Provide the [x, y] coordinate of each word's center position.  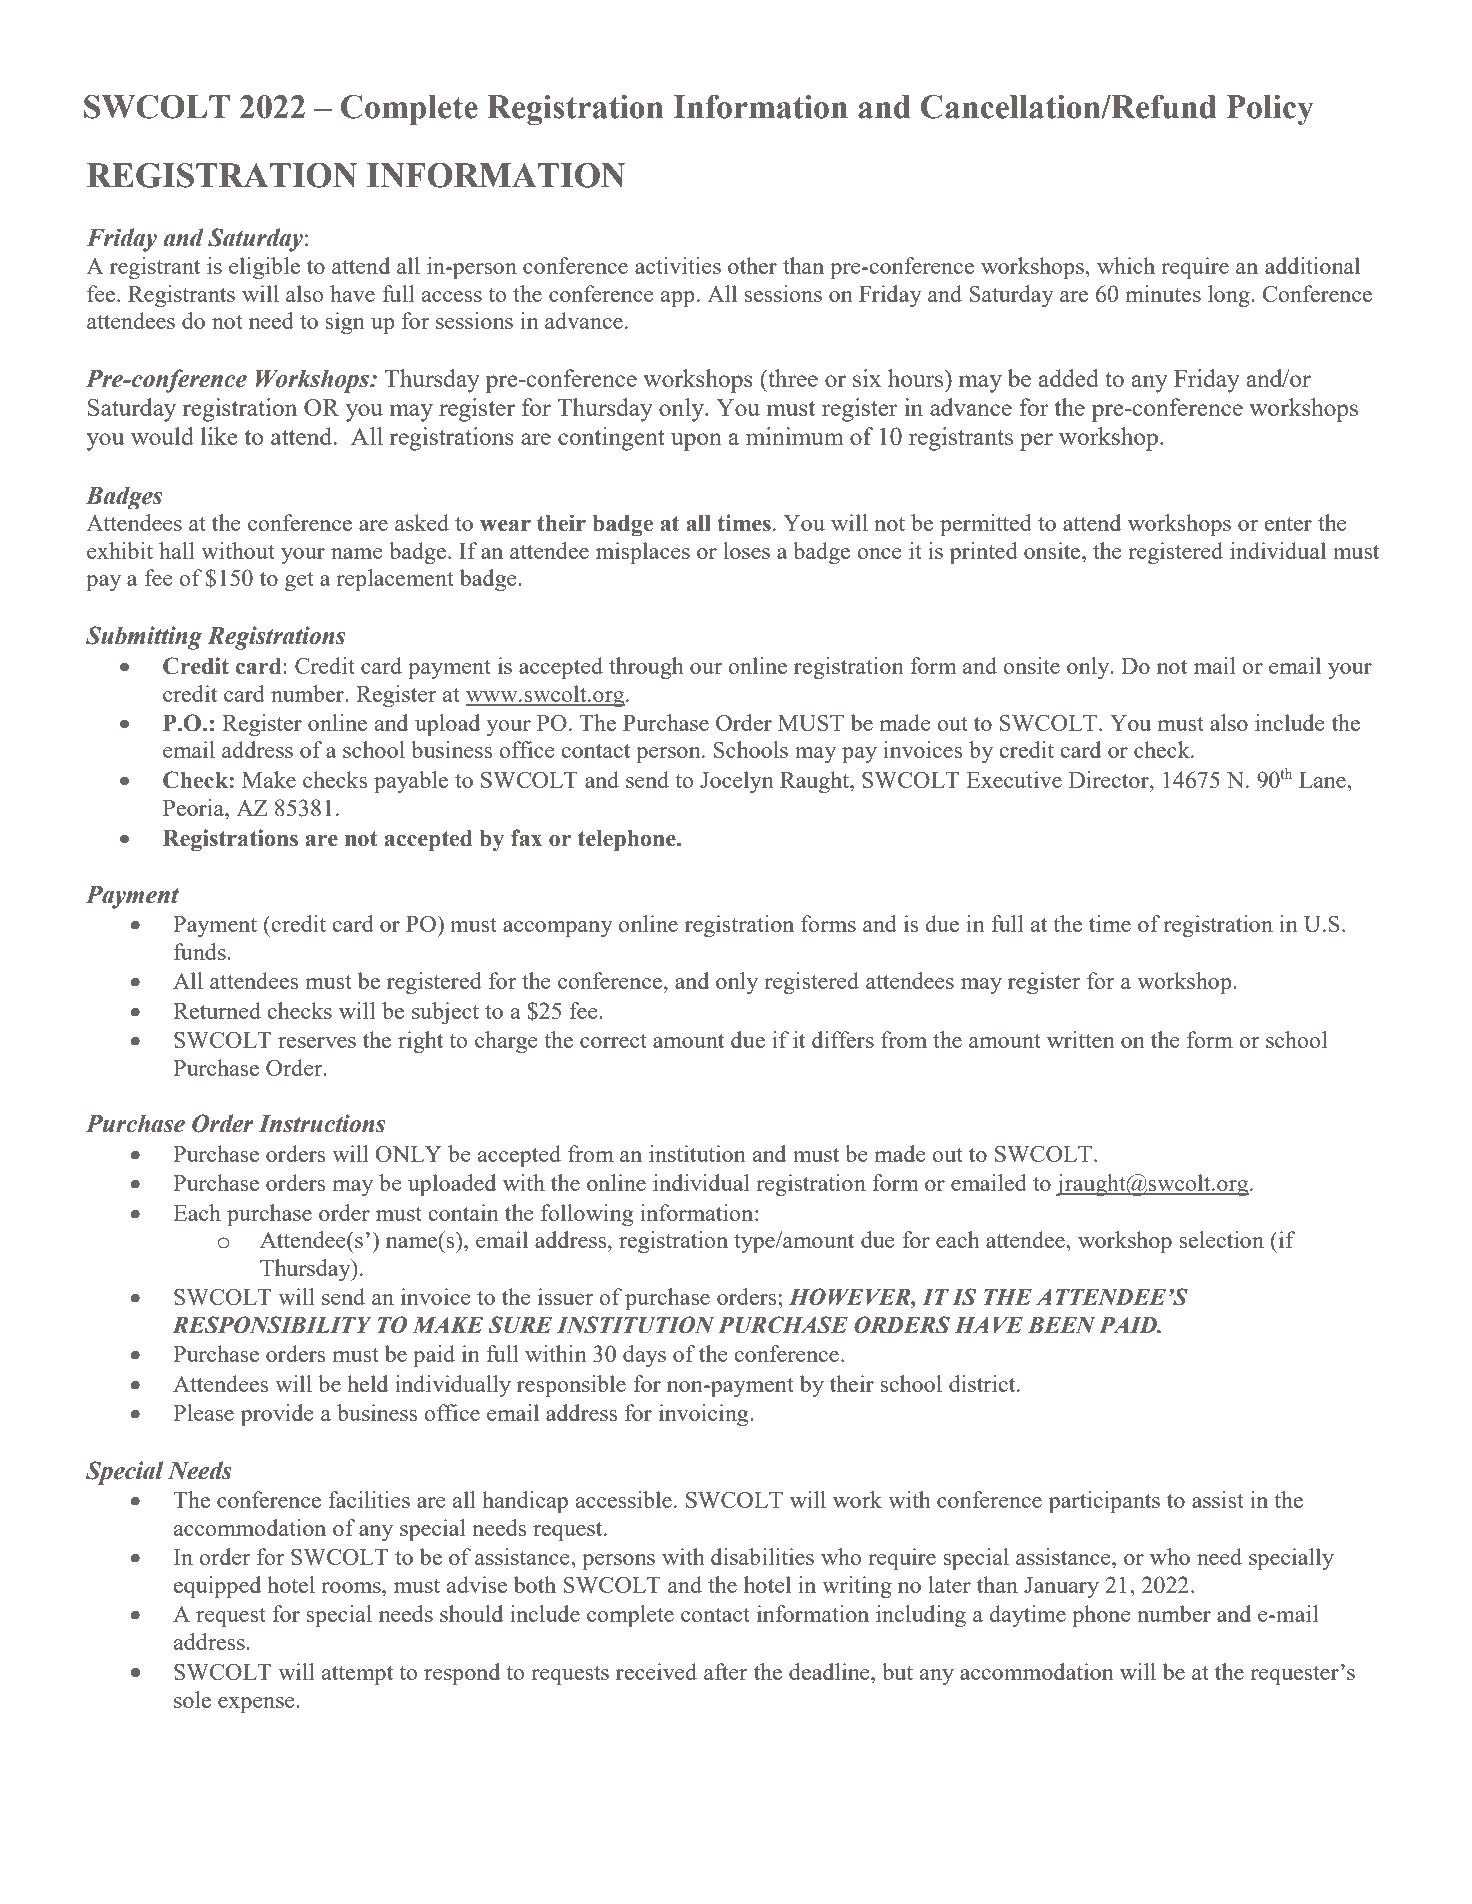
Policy [1269, 110]
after [725, 1671]
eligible [264, 268]
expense [257, 1705]
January [1061, 1587]
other [752, 265]
